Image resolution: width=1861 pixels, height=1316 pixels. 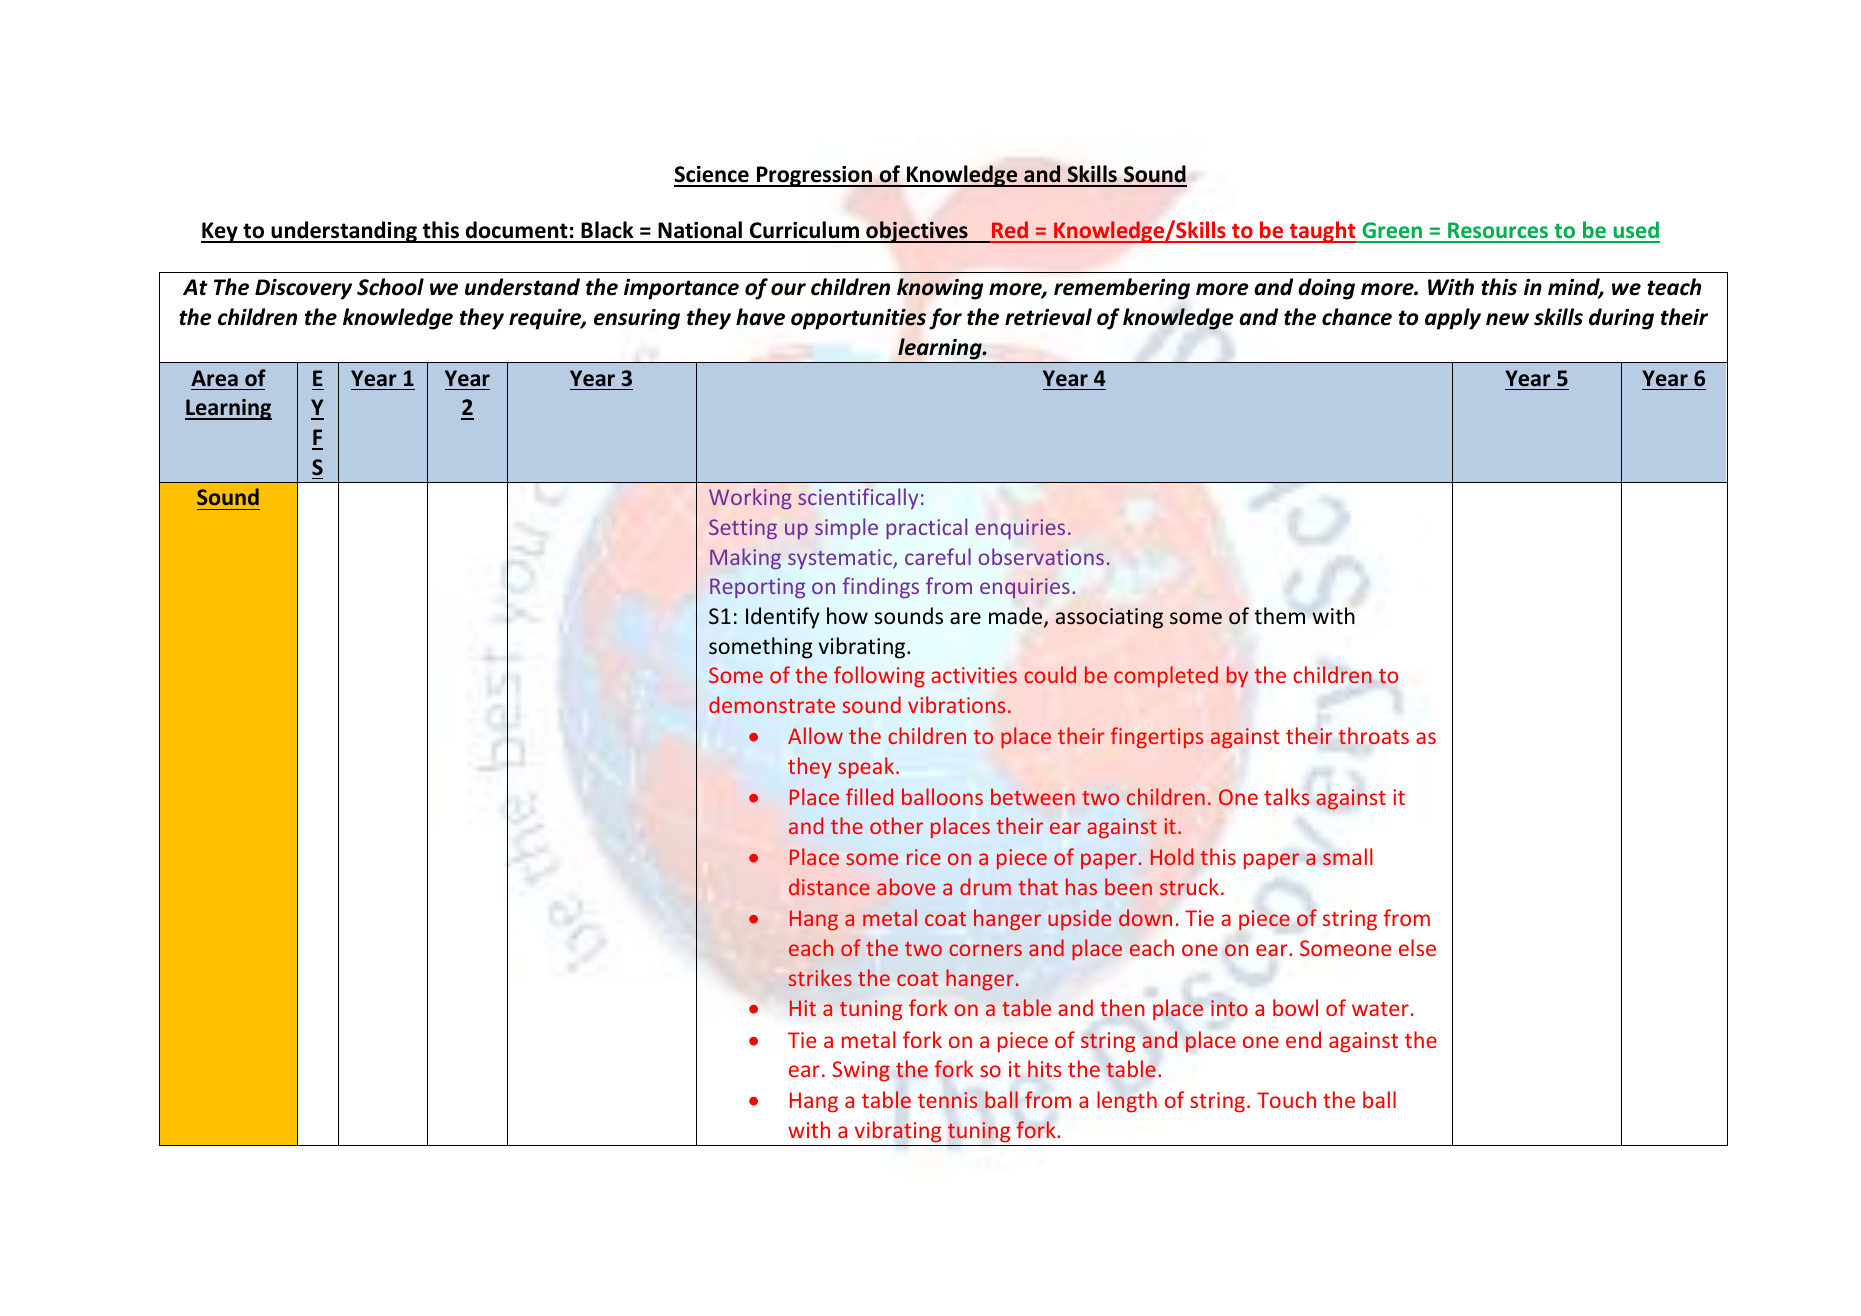 I want to click on apply, so click(x=1453, y=319).
